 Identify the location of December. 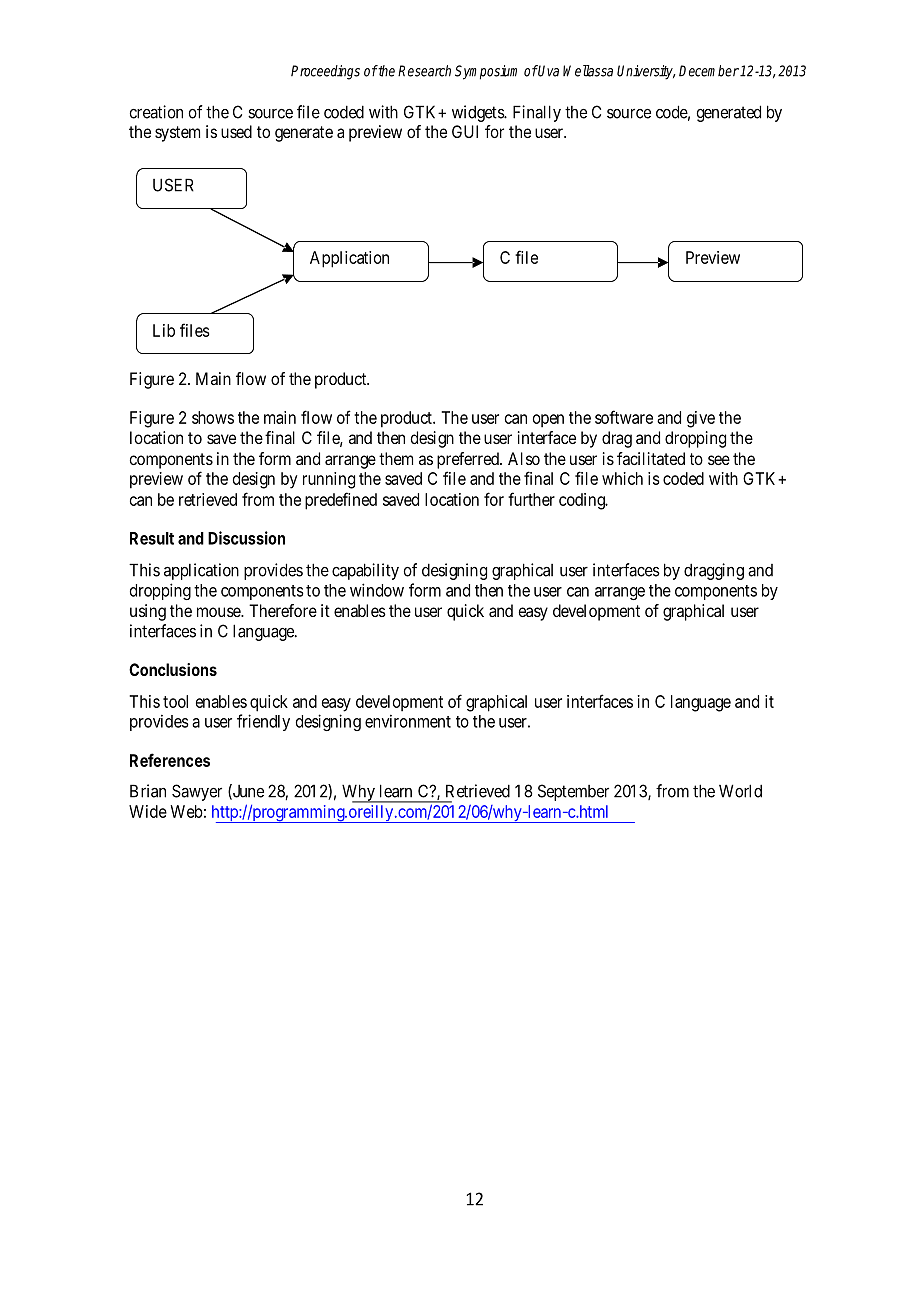
(709, 71).
